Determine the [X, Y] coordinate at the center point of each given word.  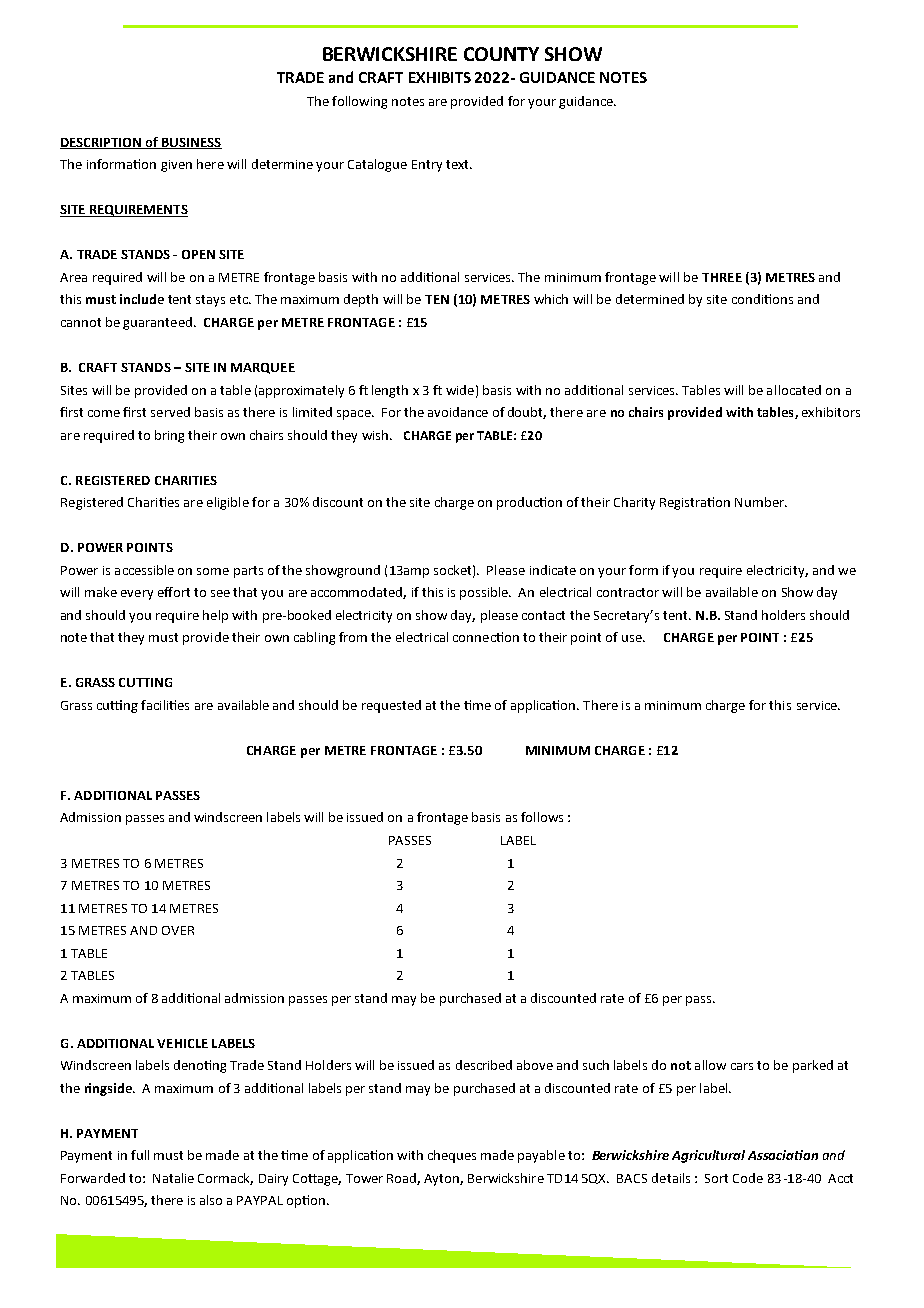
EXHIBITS [440, 77]
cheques [452, 1156]
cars [742, 1066]
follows [542, 817]
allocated [794, 390]
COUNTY [501, 54]
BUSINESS [191, 143]
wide [460, 390]
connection [486, 637]
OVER [178, 930]
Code [748, 1178]
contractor [628, 592]
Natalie [173, 1178]
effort [174, 592]
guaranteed [157, 323]
